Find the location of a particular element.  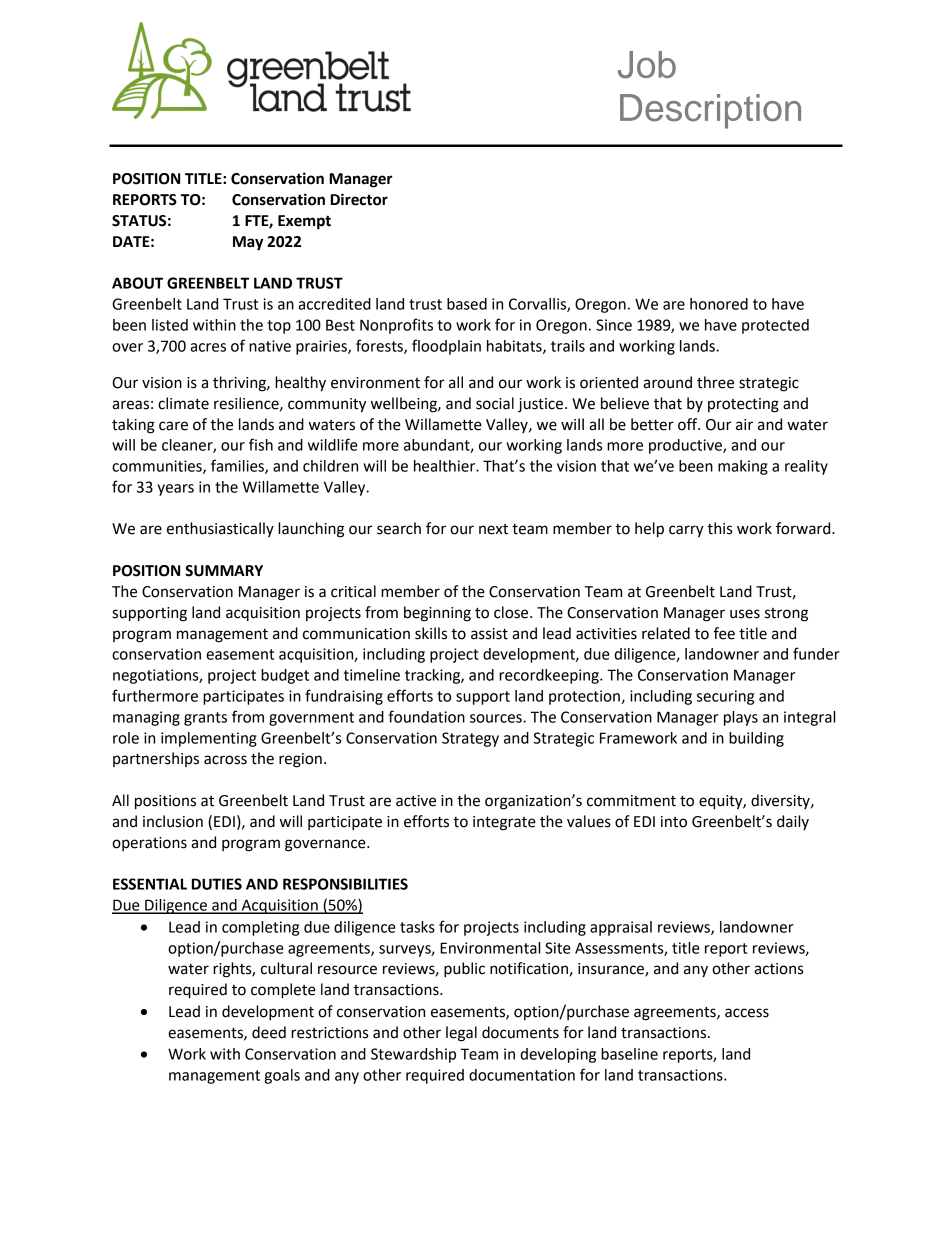

Exempt is located at coordinates (304, 222).
